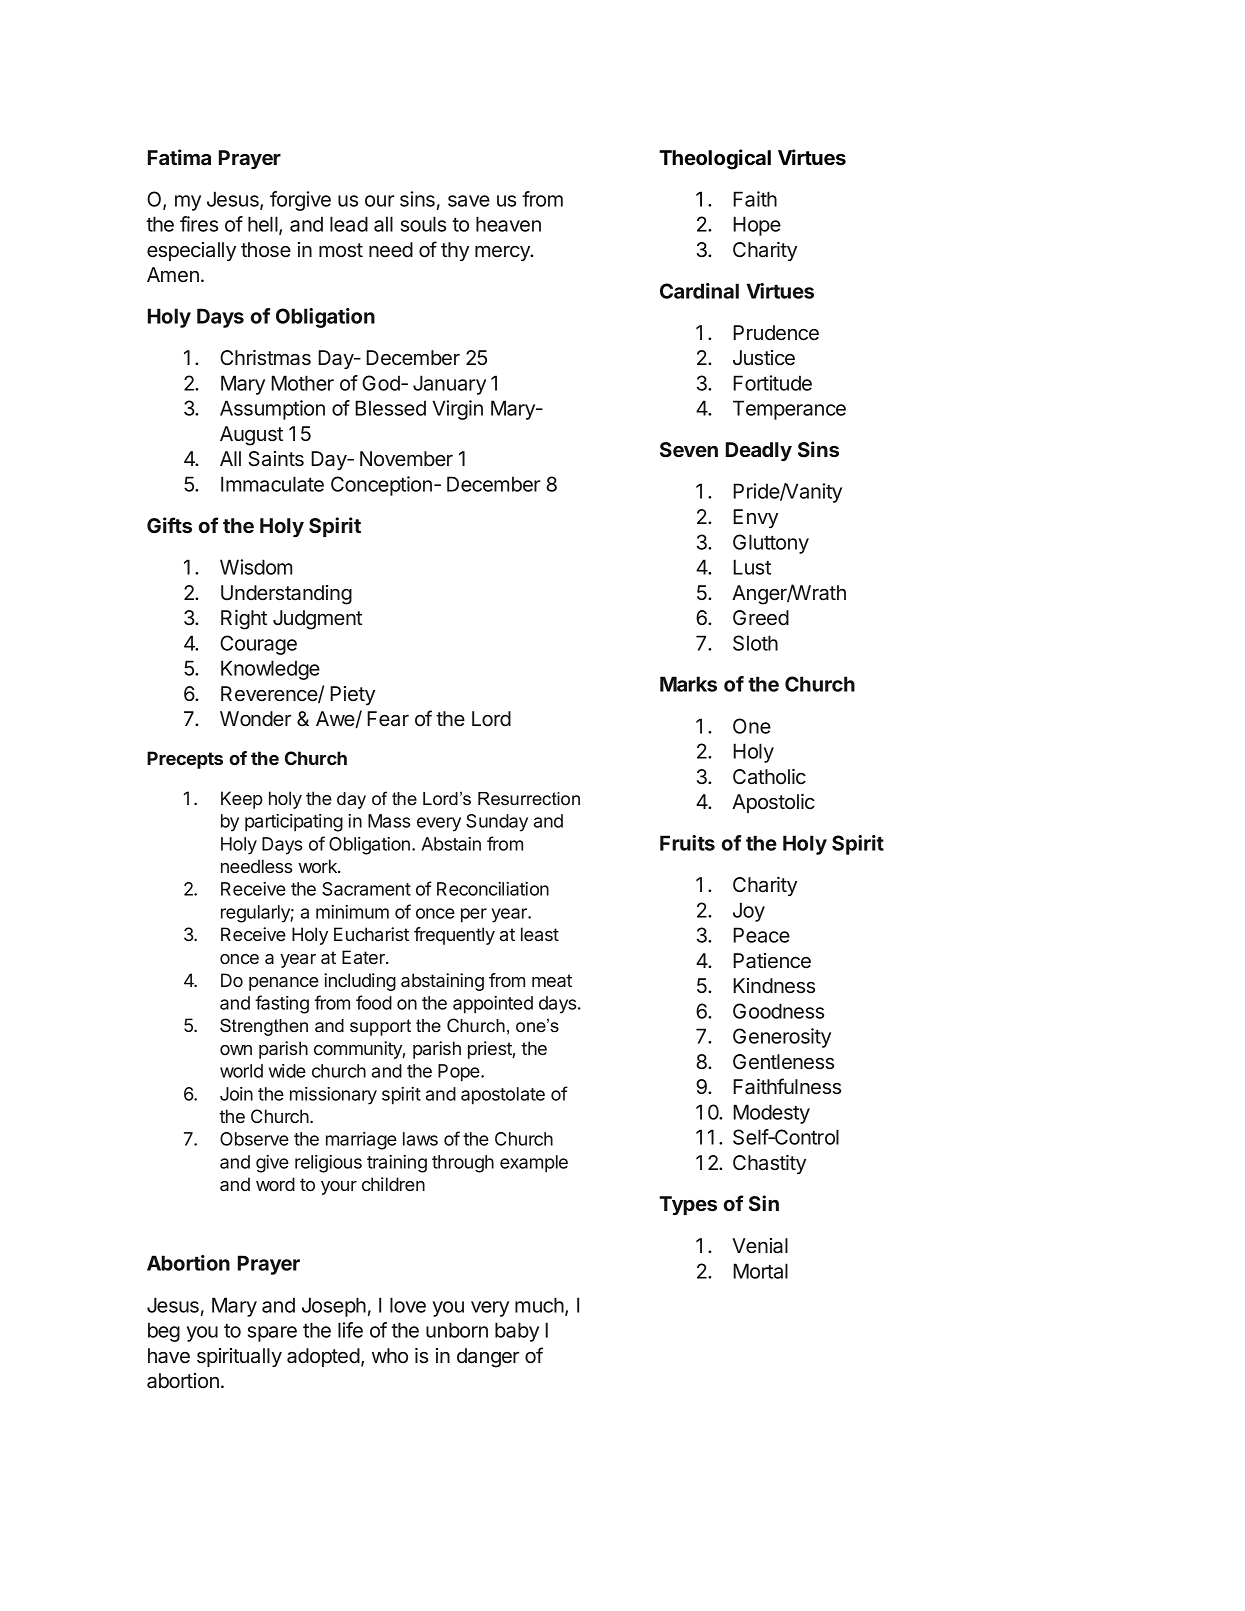 The height and width of the screenshot is (1611, 1245). Describe the element at coordinates (529, 798) in the screenshot. I see `Resurrection` at that location.
